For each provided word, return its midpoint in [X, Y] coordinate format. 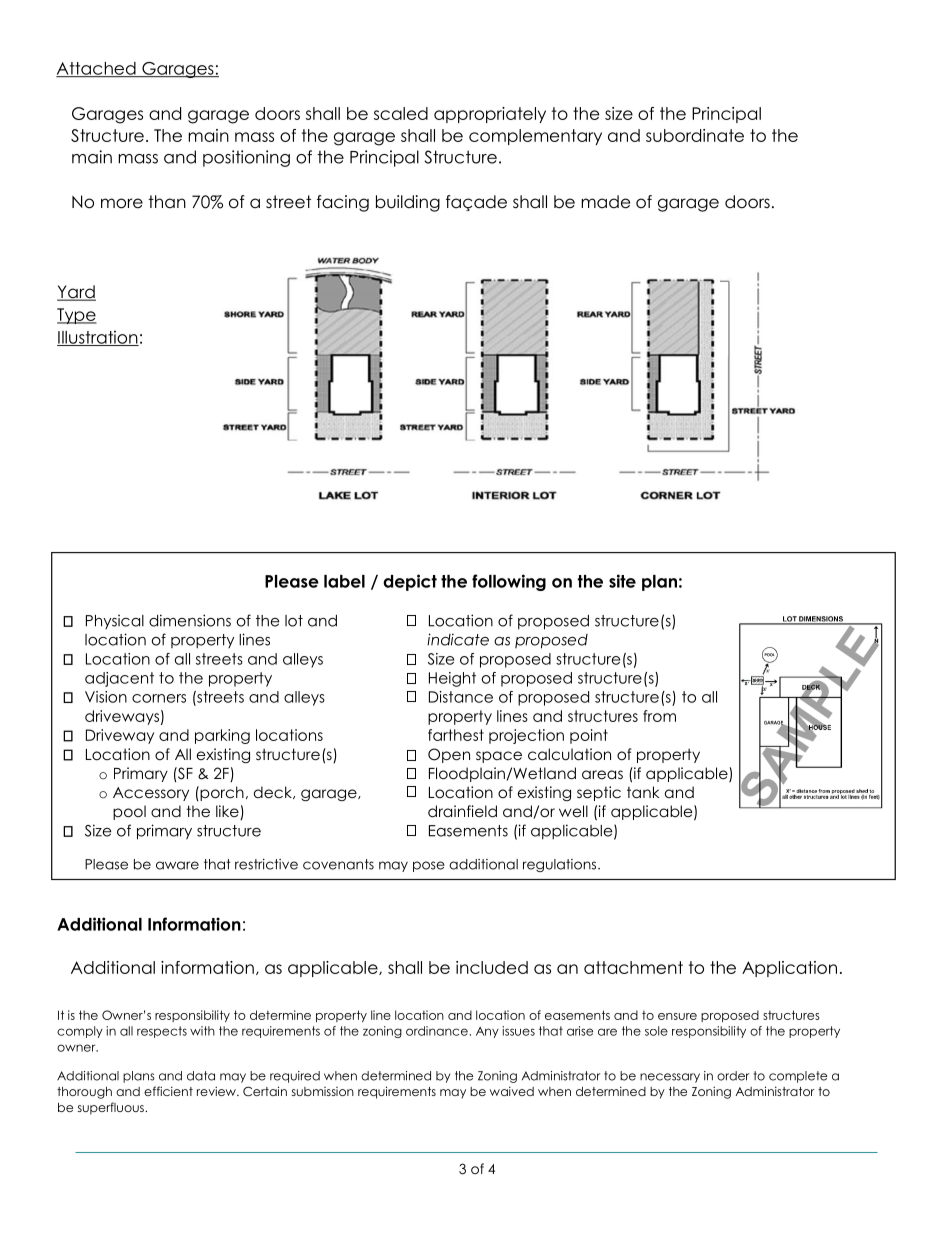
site [622, 581]
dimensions [190, 620]
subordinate [695, 135]
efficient [168, 1091]
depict [410, 582]
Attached [97, 69]
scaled [401, 113]
